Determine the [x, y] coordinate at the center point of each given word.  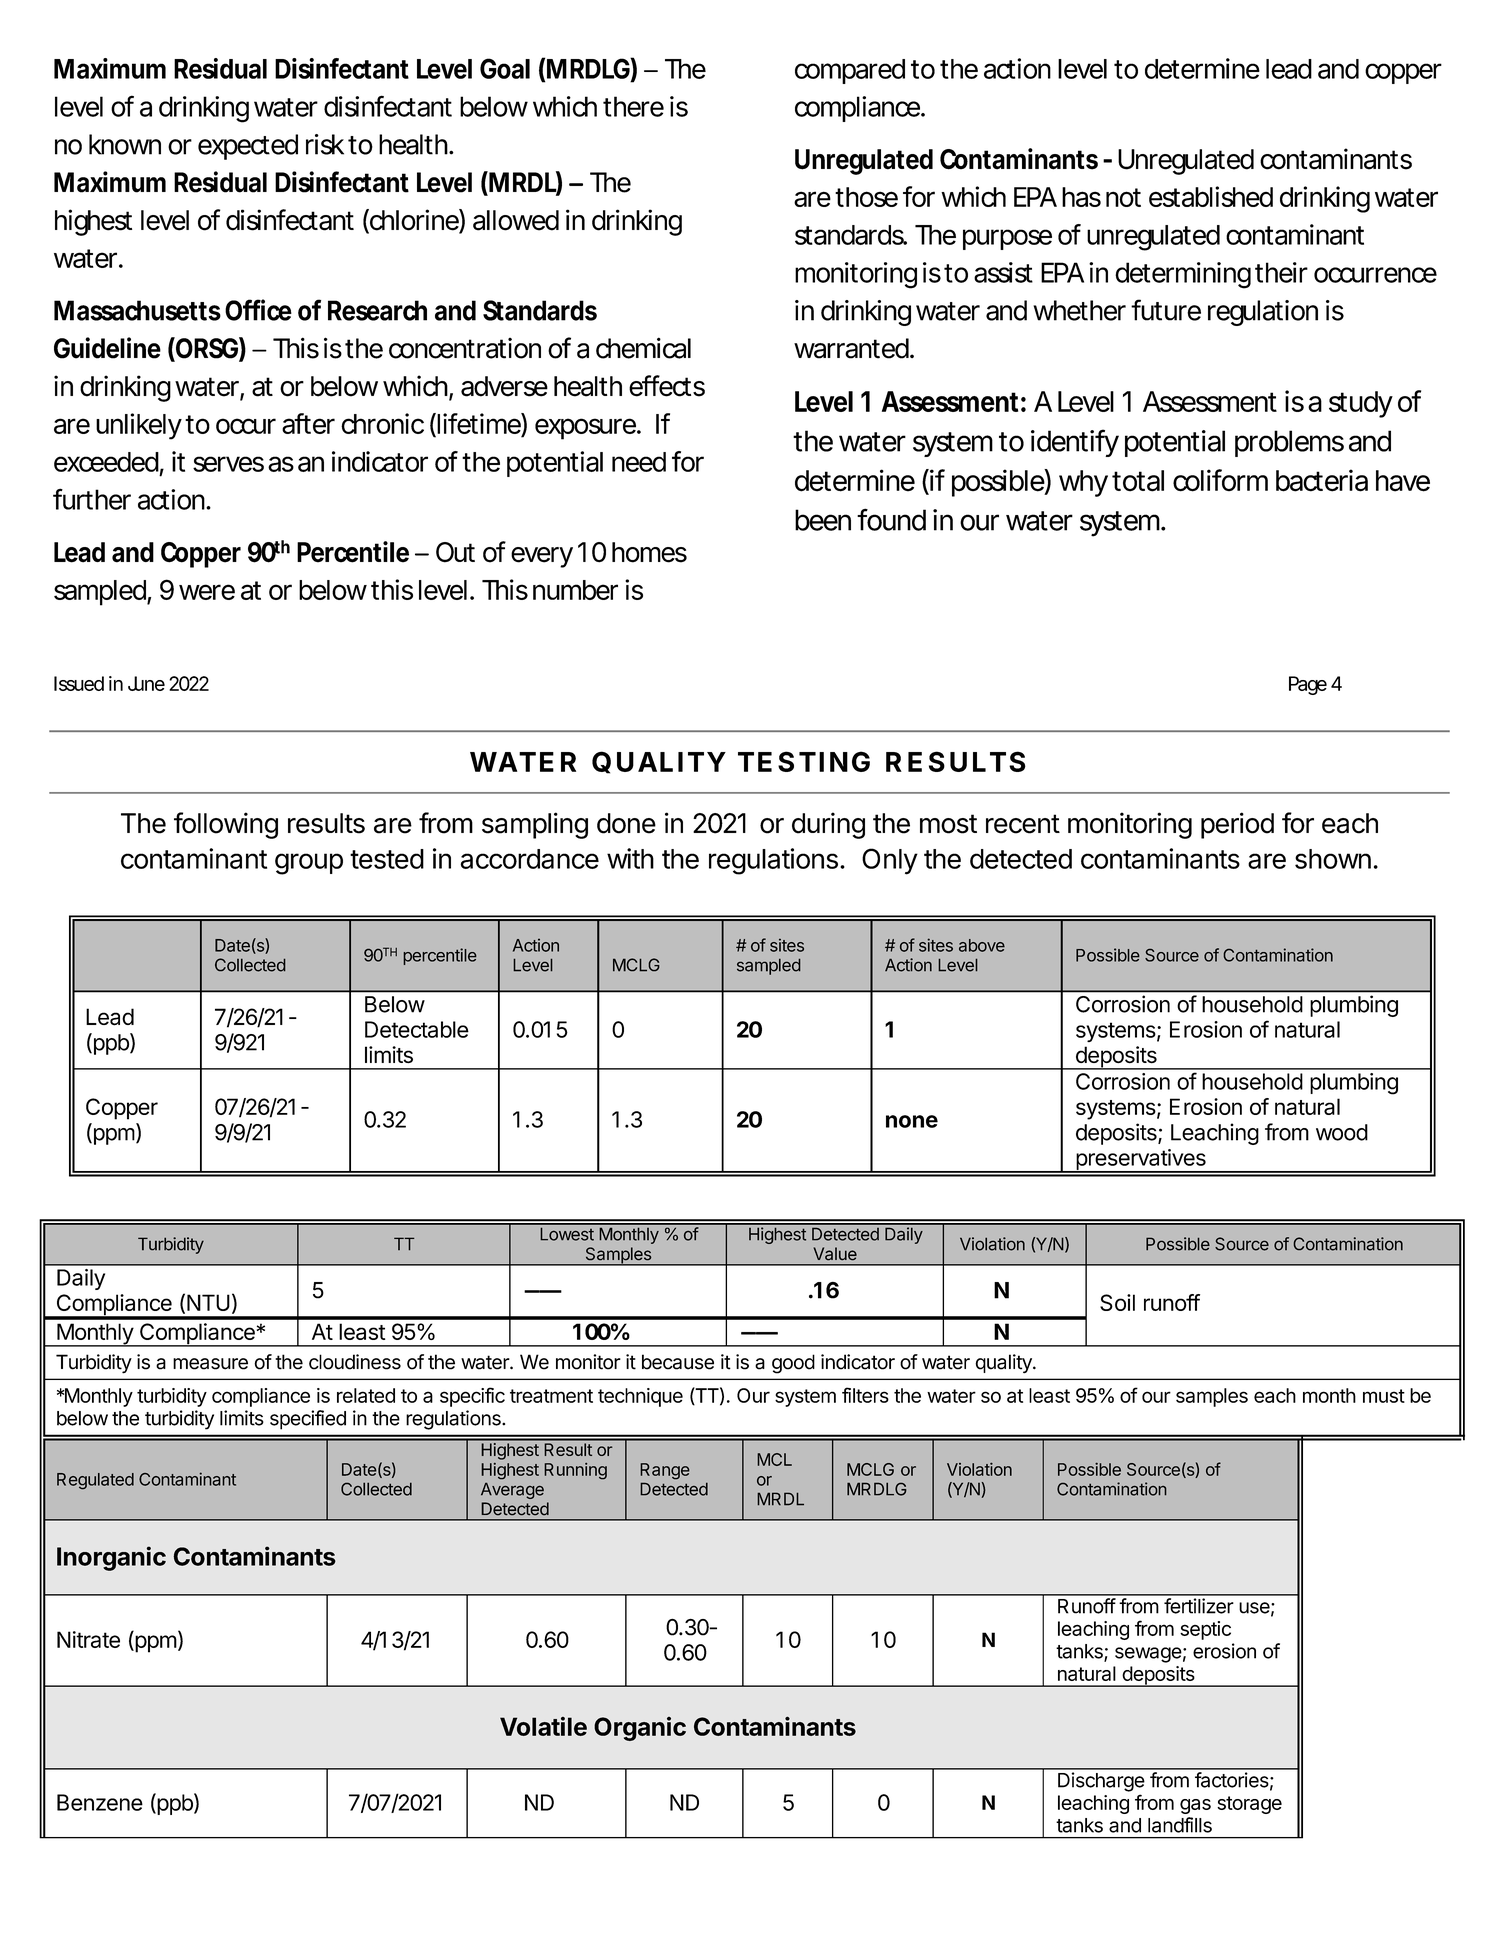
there [633, 106]
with [630, 858]
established [1211, 196]
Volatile [543, 1726]
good [793, 1364]
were [207, 592]
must [1384, 1396]
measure [210, 1364]
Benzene [100, 1802]
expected [248, 147]
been [823, 520]
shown [1333, 859]
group [309, 864]
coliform [1220, 480]
